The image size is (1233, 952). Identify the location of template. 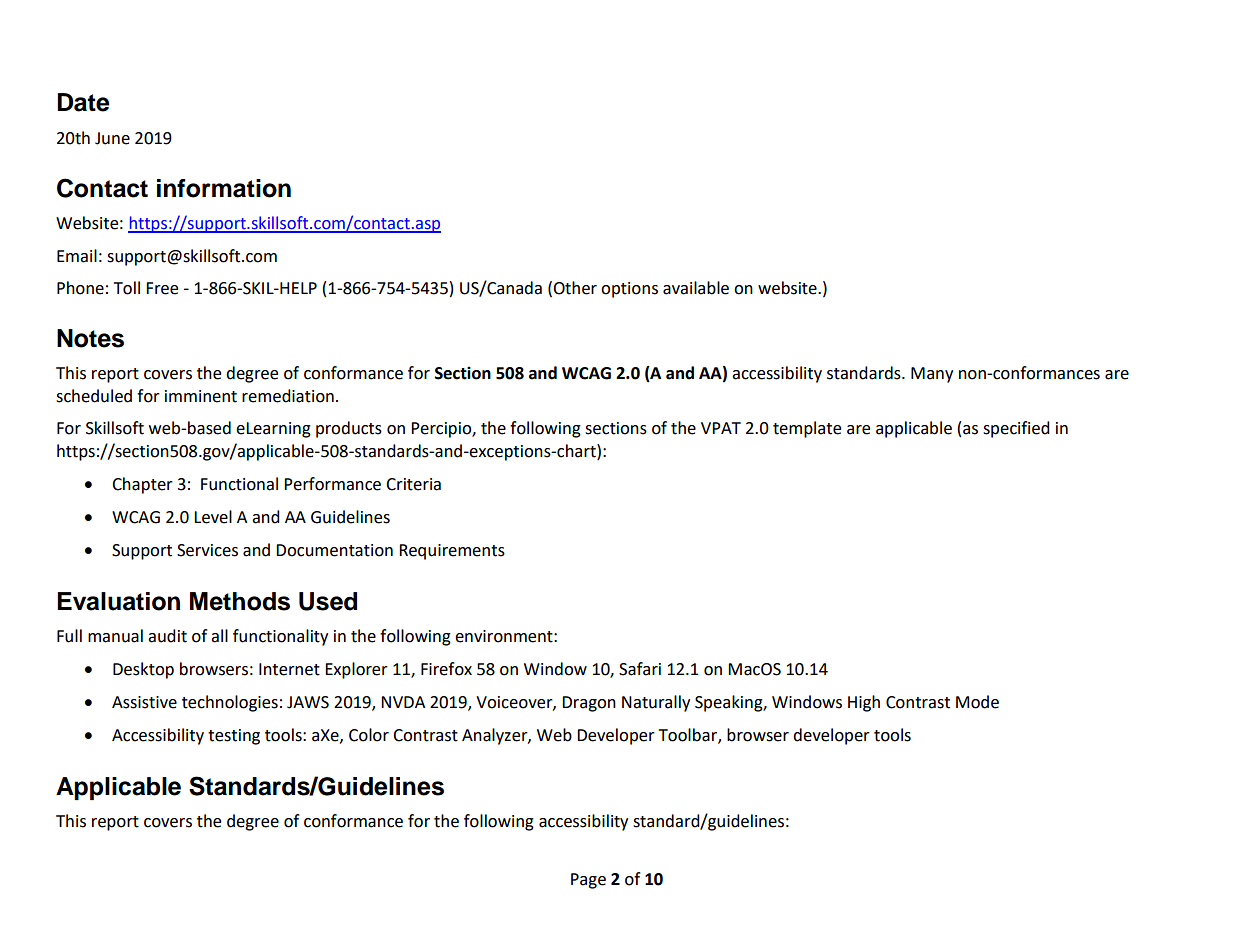
(807, 429).
